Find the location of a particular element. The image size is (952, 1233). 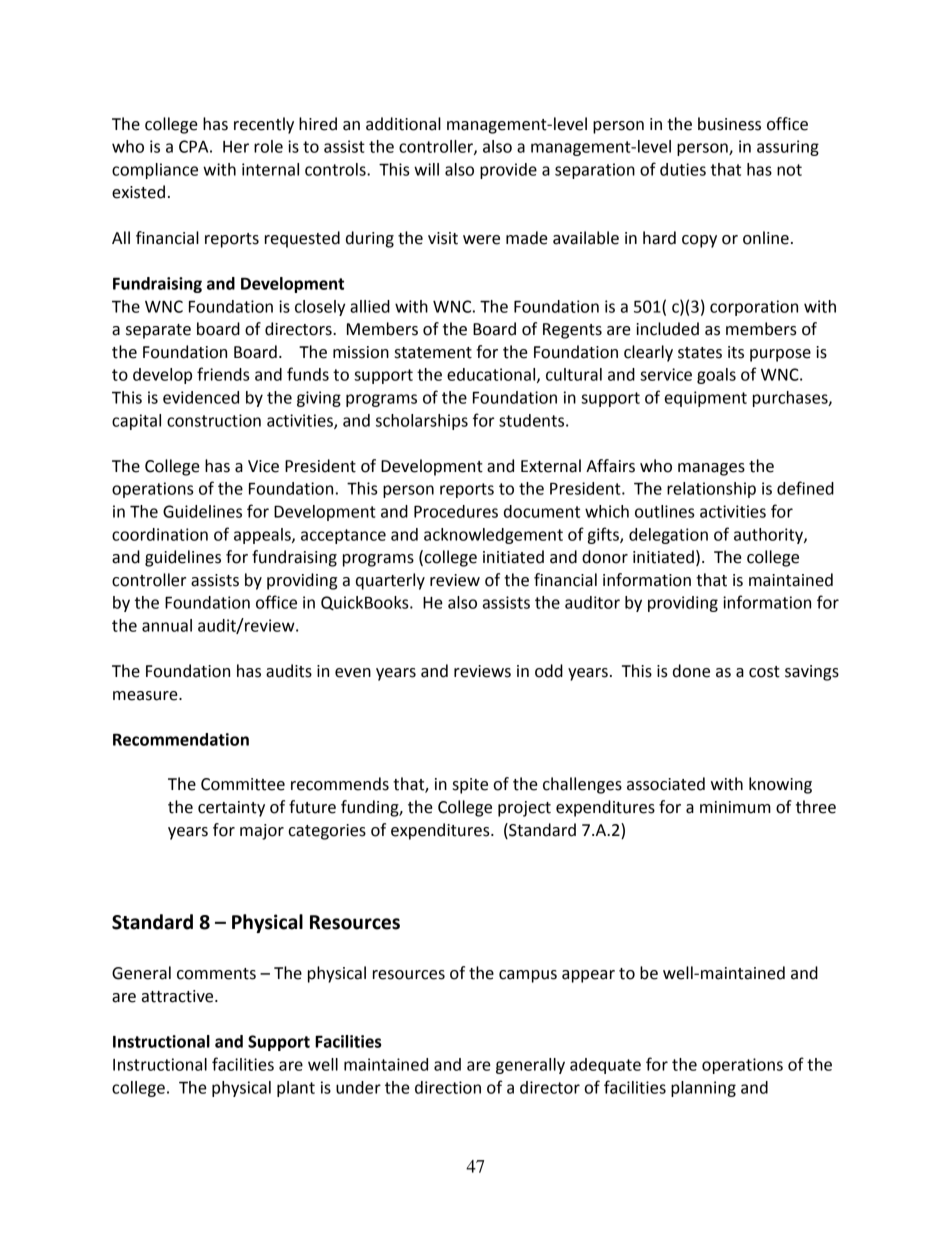

plant is located at coordinates (296, 1089).
